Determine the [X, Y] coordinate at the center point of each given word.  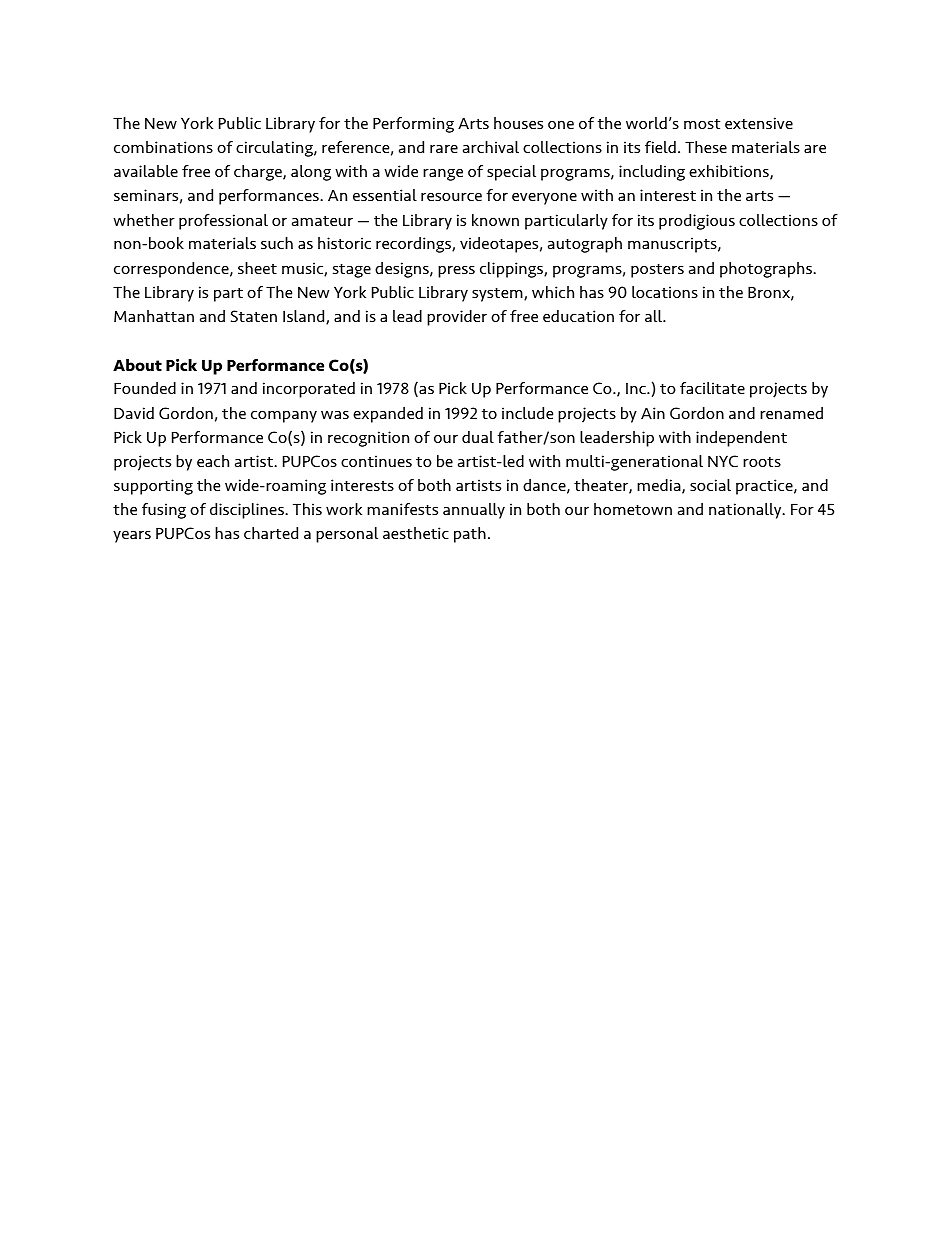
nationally [746, 511]
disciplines [248, 511]
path [470, 535]
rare [444, 148]
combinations [163, 147]
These [706, 147]
